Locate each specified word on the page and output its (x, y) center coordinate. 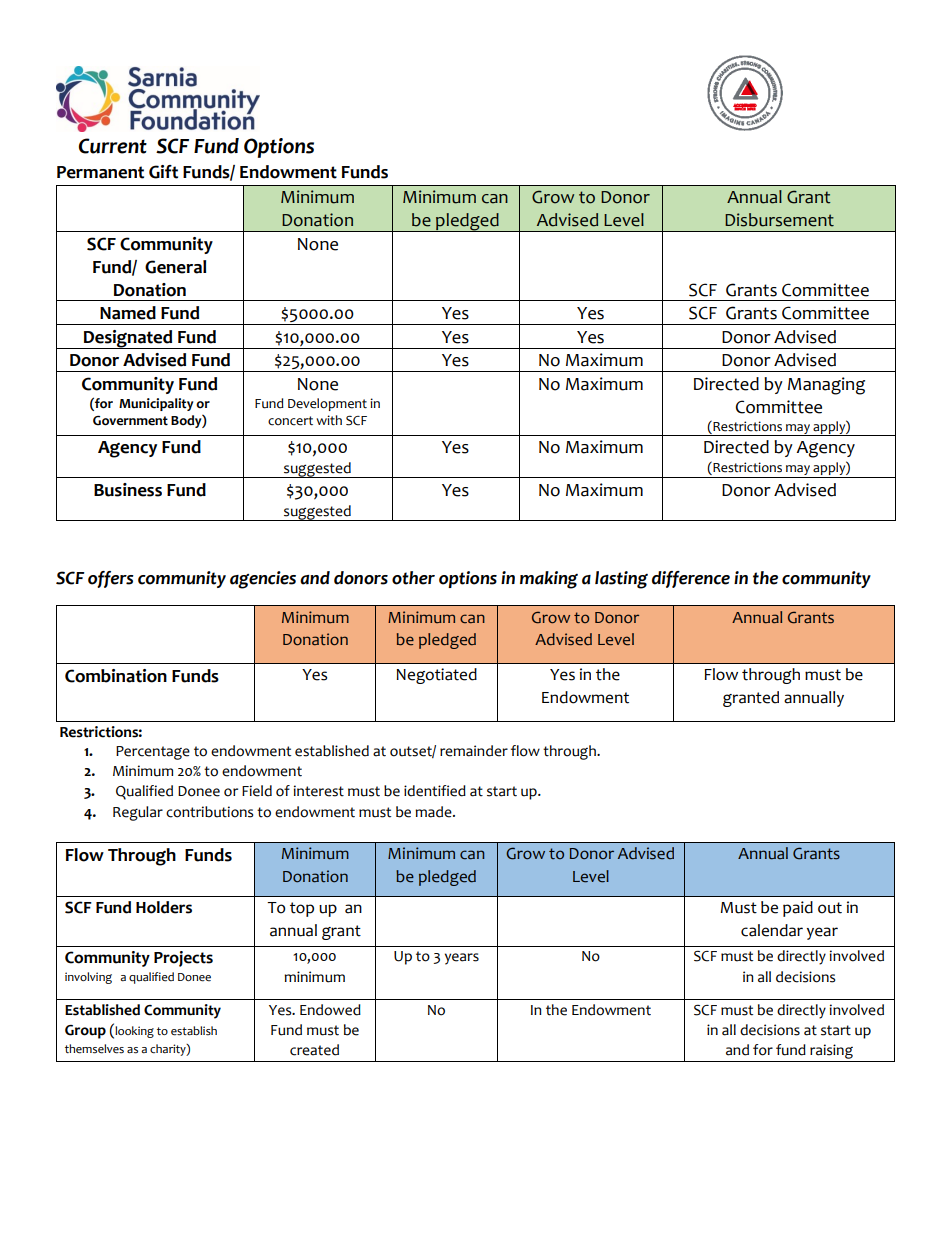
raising (831, 1053)
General (175, 267)
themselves (94, 1049)
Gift (163, 172)
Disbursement (779, 220)
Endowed (330, 1010)
